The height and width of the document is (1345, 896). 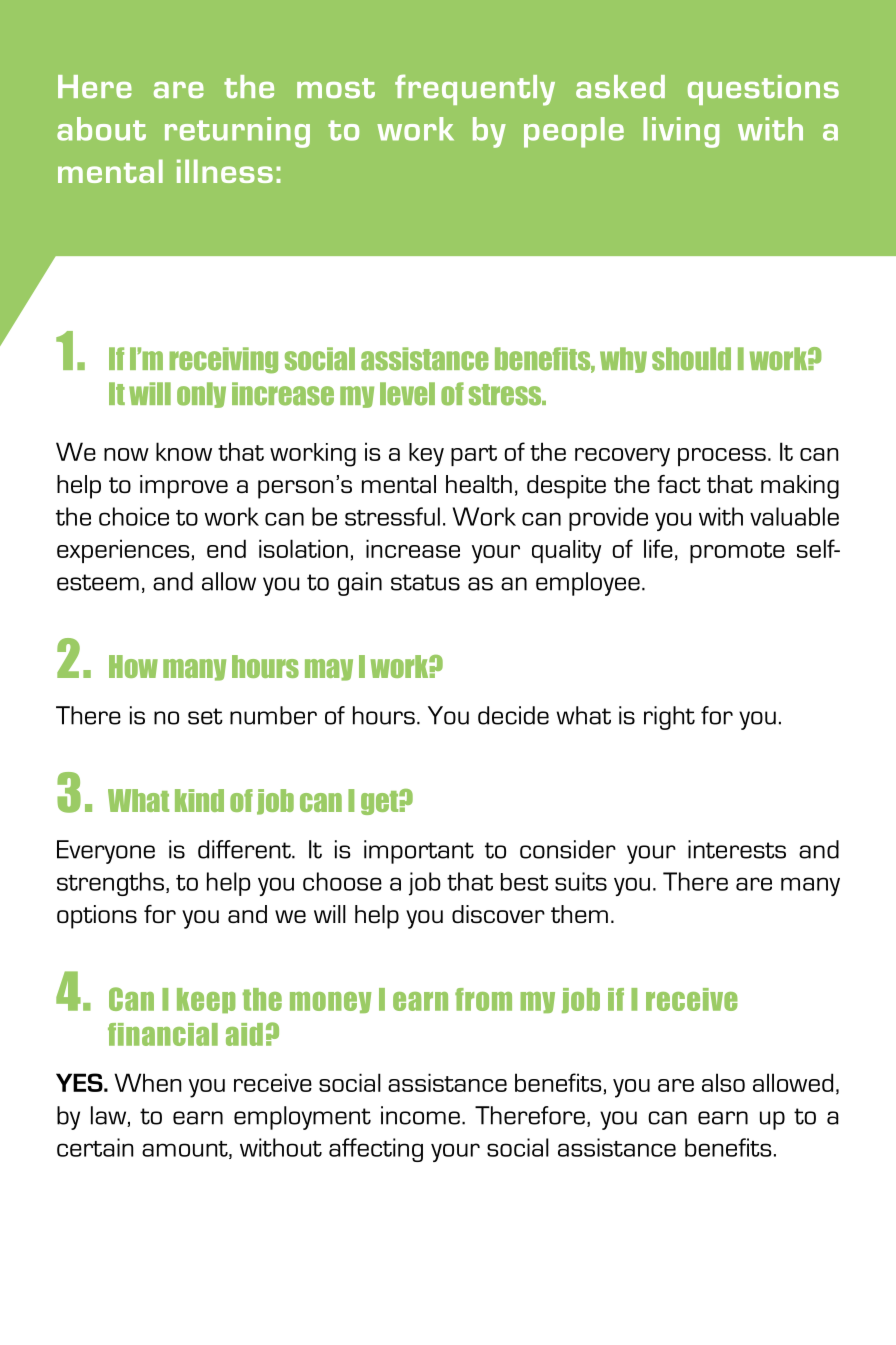 I want to click on living, so click(x=681, y=132).
